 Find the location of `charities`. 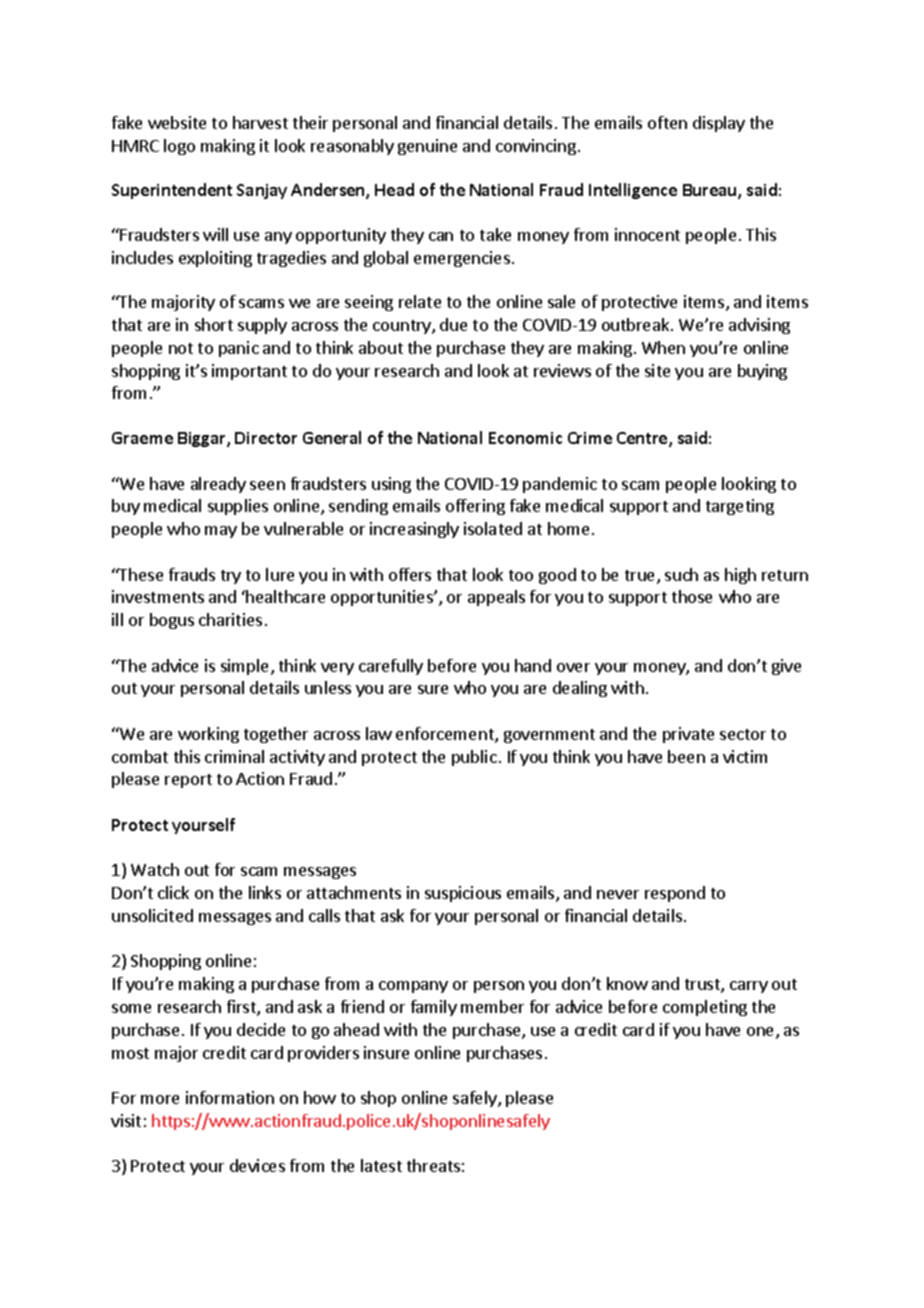

charities is located at coordinates (230, 619).
